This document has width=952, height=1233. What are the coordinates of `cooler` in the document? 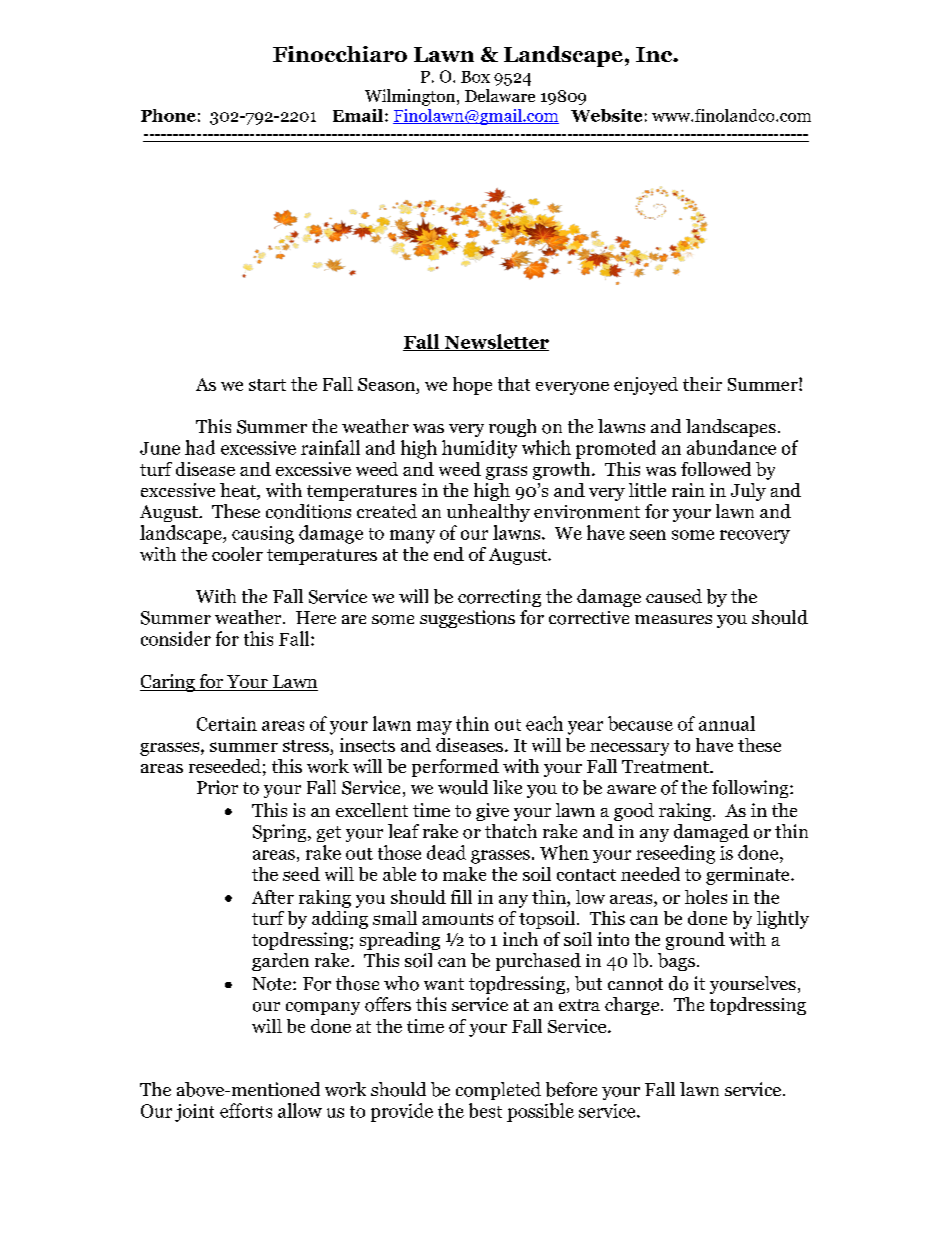 It's located at (237, 554).
